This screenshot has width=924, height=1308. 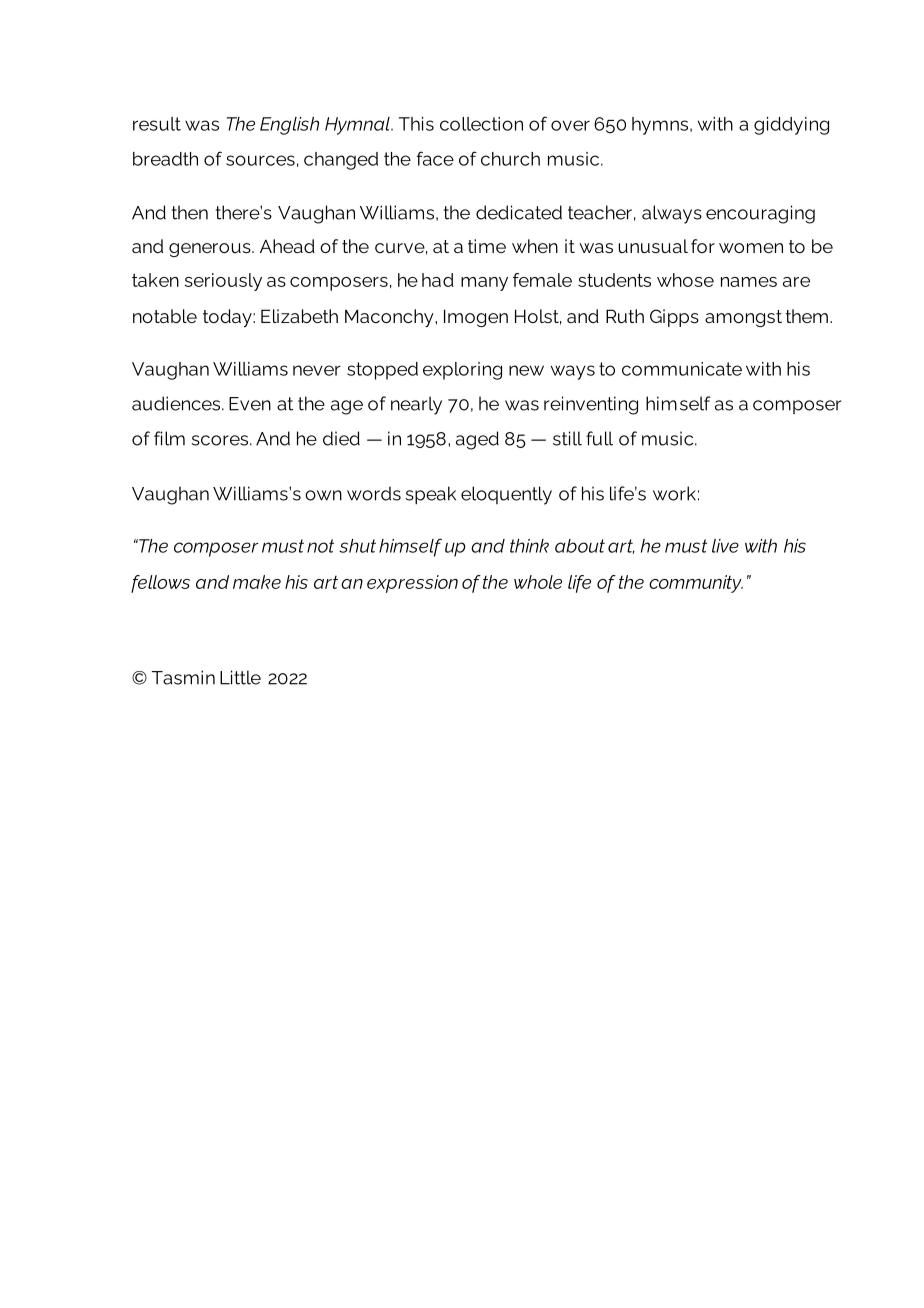 What do you see at coordinates (481, 124) in the screenshot?
I see `collection` at bounding box center [481, 124].
